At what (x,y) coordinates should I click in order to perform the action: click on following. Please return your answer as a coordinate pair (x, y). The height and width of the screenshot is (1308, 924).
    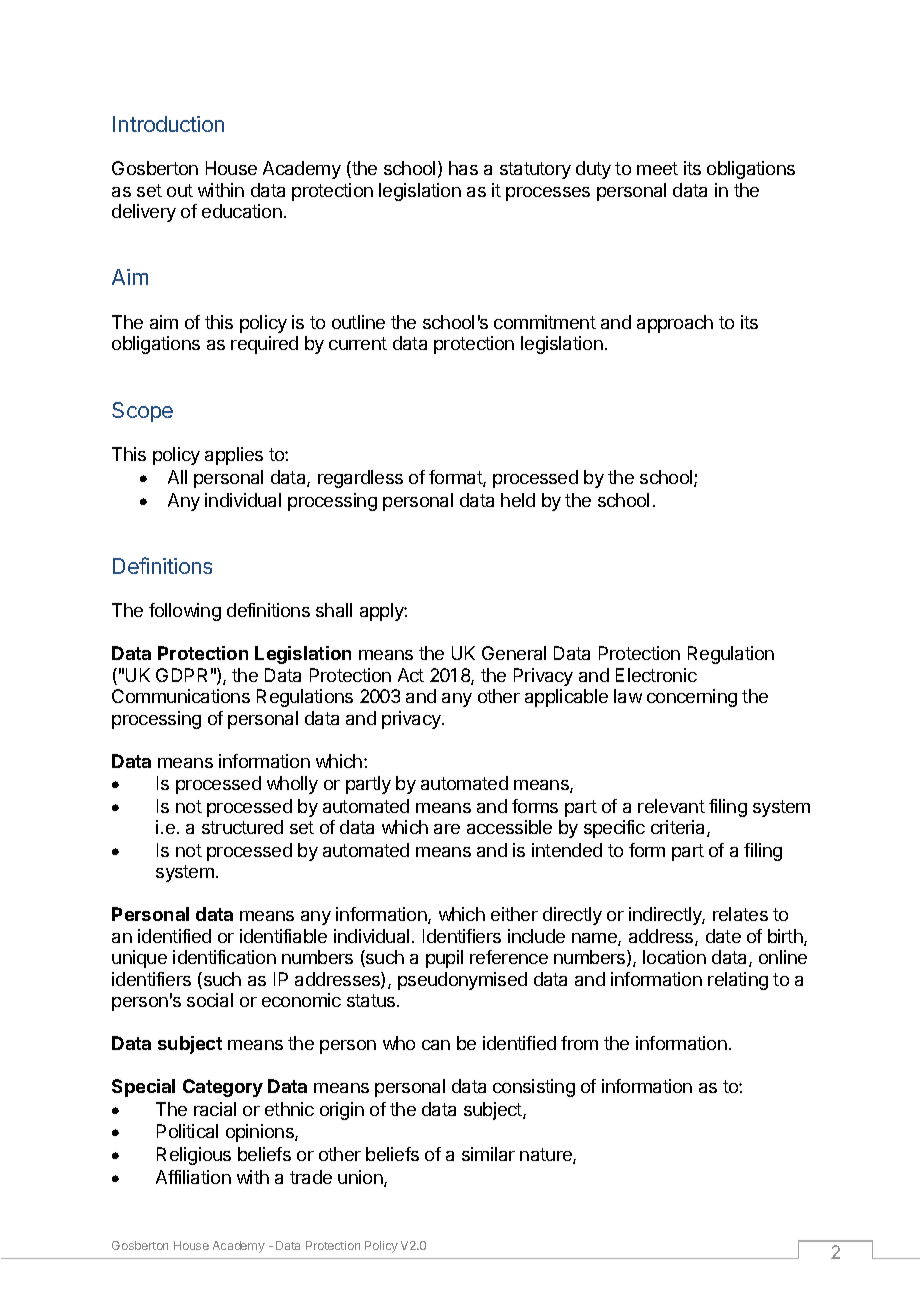
    Looking at the image, I should click on (185, 612).
